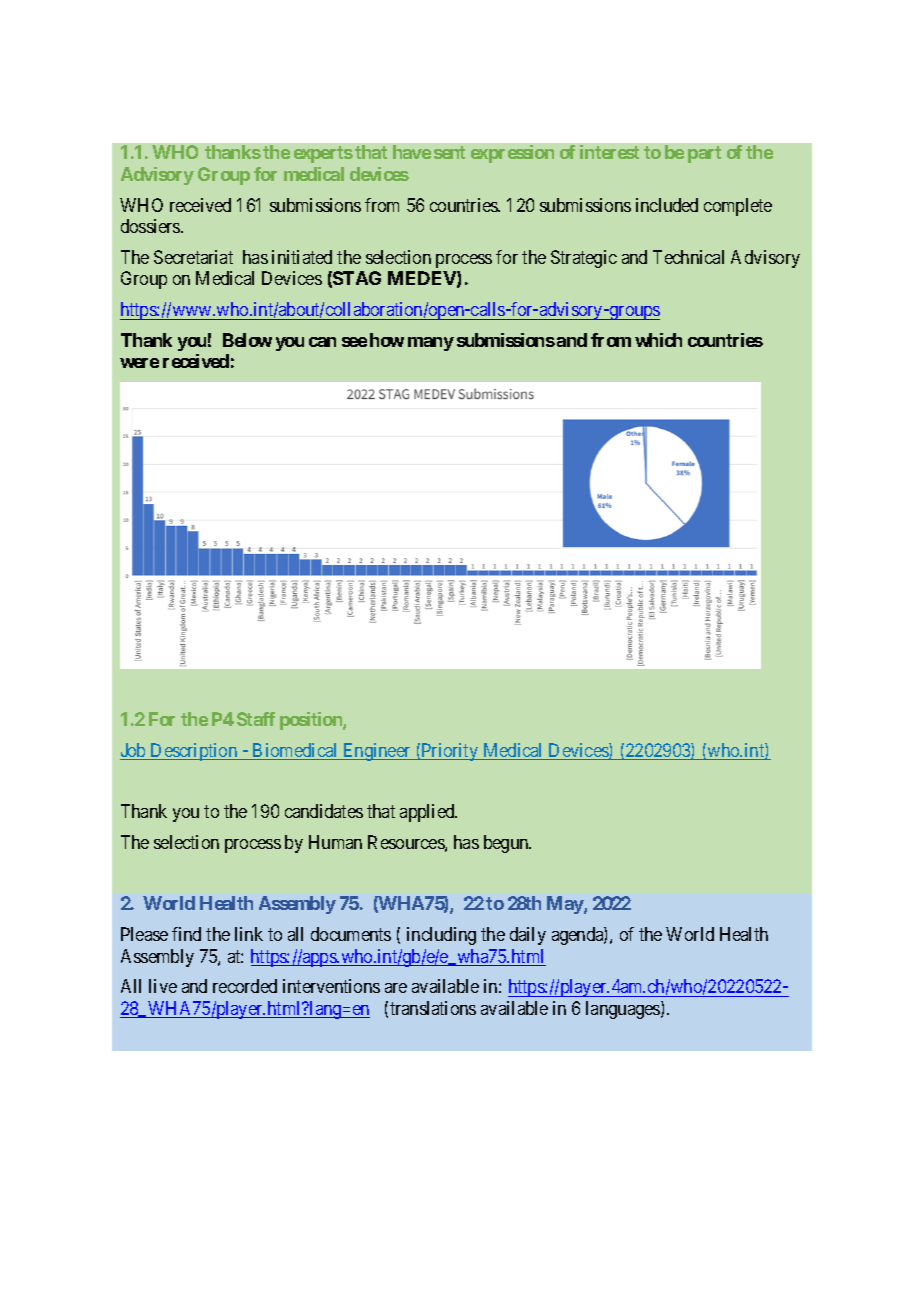  I want to click on Staff, so click(256, 719).
